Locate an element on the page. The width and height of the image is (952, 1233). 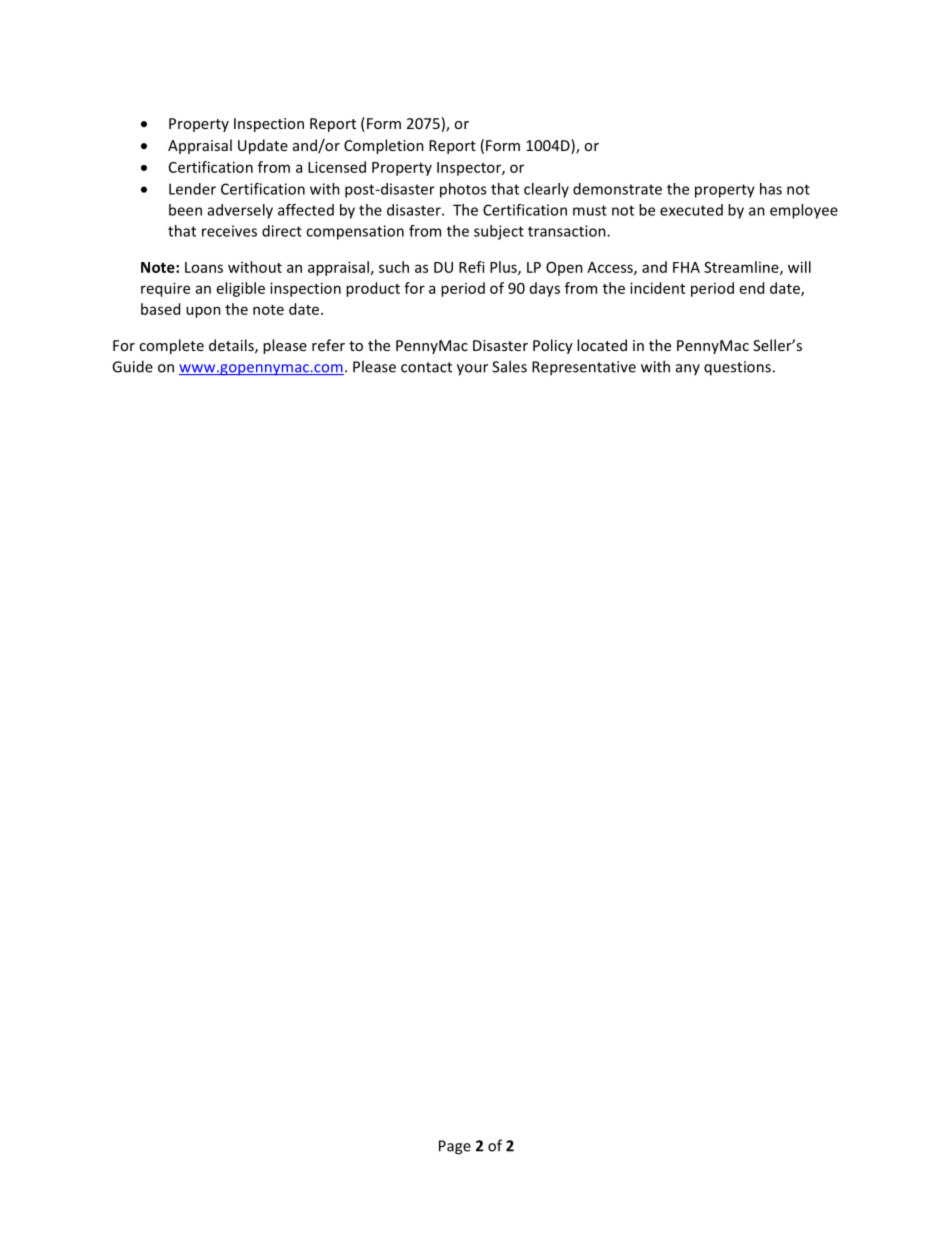
photos is located at coordinates (463, 190).
